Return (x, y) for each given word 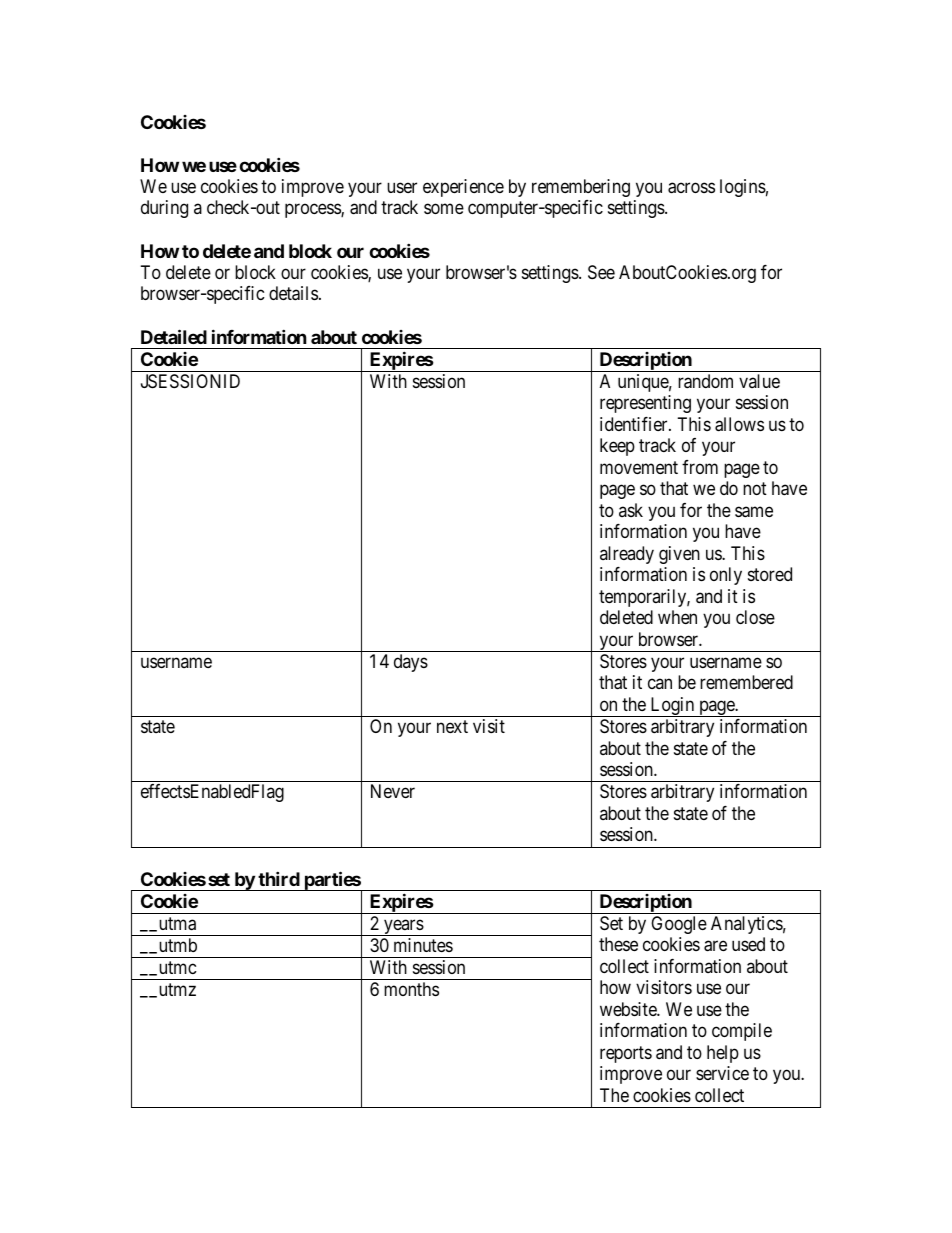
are (715, 946)
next (452, 726)
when (677, 617)
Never (393, 791)
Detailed (174, 336)
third (279, 878)
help (723, 1054)
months (411, 989)
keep (617, 447)
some (444, 209)
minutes (423, 945)
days (411, 663)
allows (739, 424)
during (164, 209)
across (691, 188)
